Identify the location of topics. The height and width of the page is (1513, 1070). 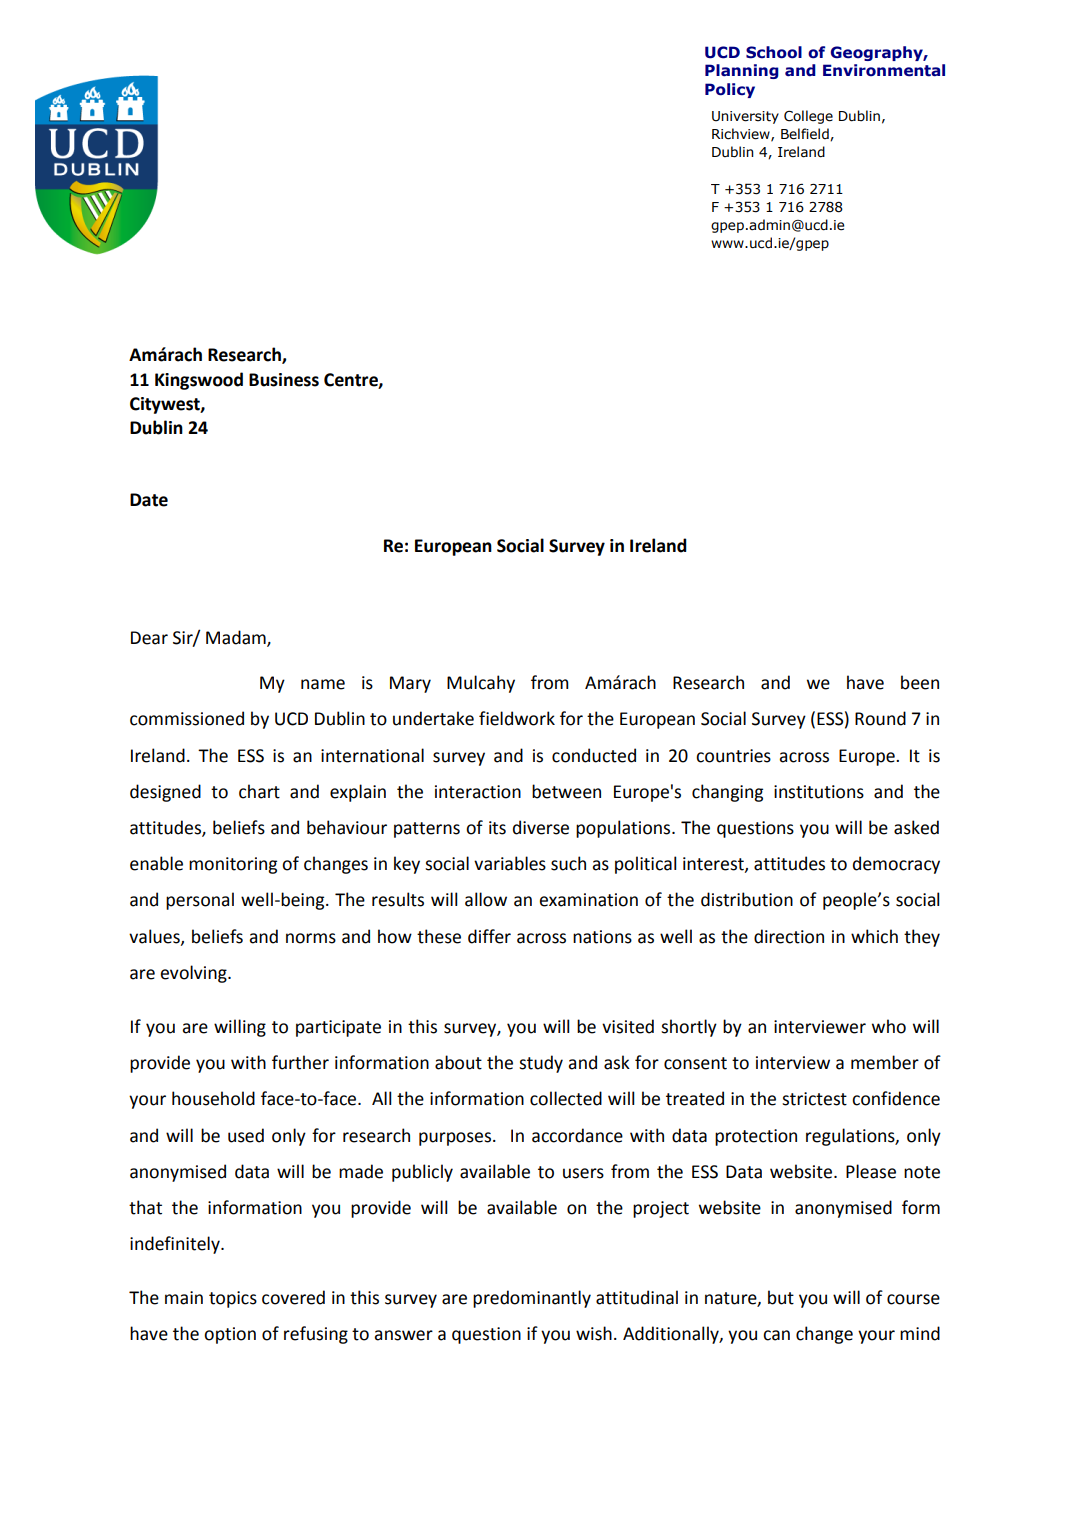
(233, 1299).
